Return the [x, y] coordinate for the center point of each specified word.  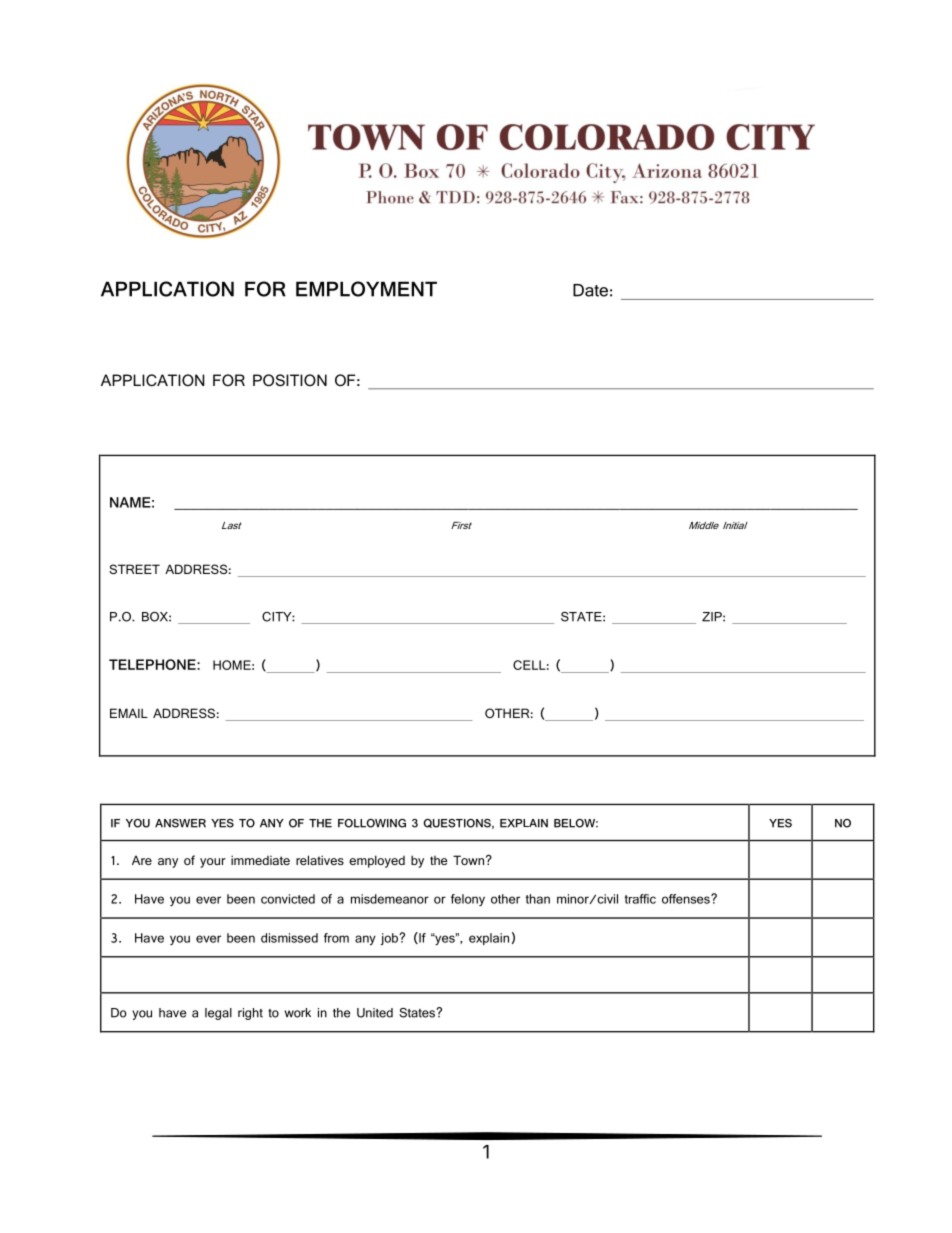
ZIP [713, 617]
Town [468, 860]
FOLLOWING [372, 823]
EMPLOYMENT [366, 289]
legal [218, 1014]
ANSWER [180, 823]
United [375, 1013]
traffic [640, 899]
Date [590, 290]
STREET [134, 569]
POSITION [290, 380]
